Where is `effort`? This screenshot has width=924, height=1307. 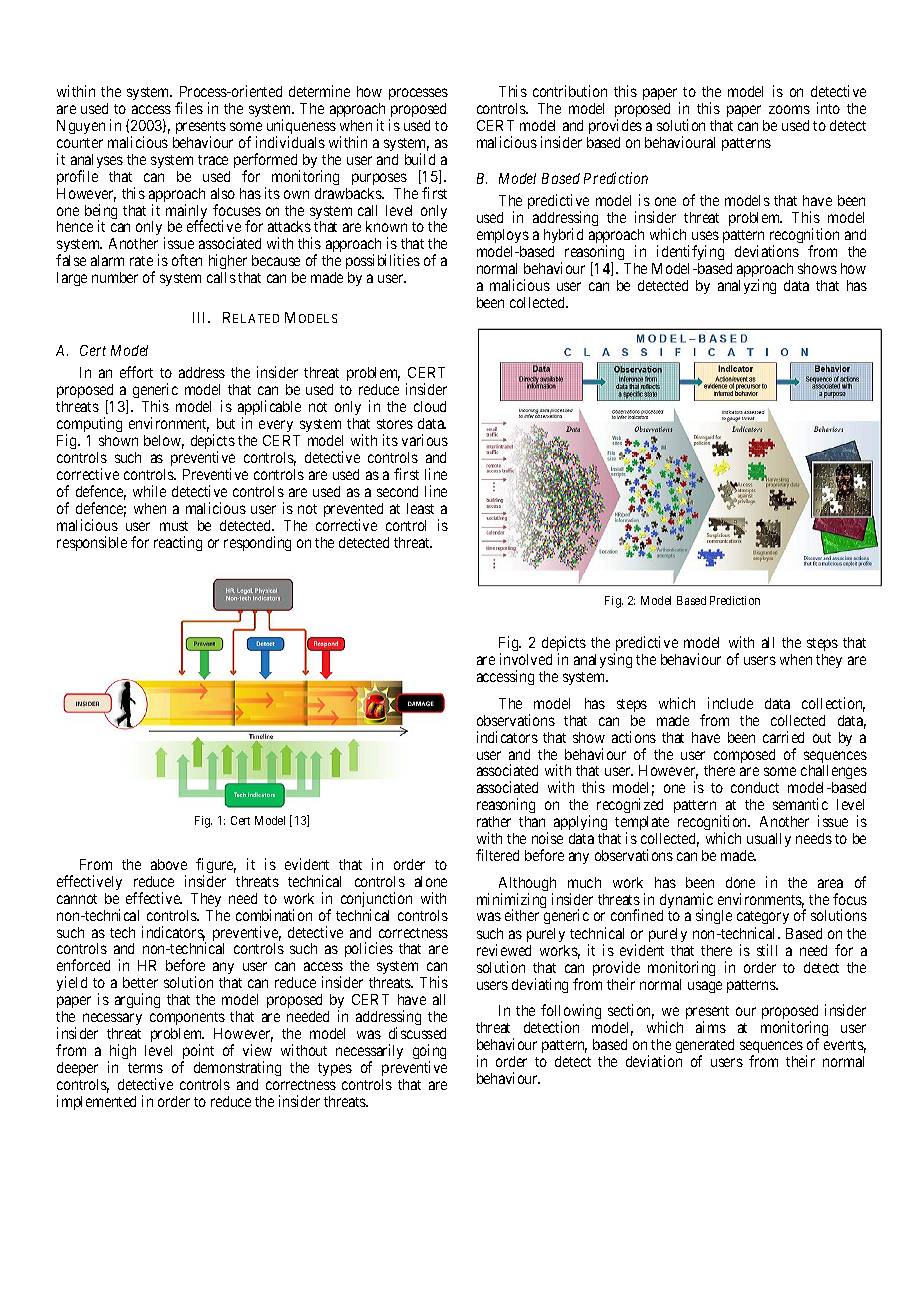
effort is located at coordinates (136, 372).
